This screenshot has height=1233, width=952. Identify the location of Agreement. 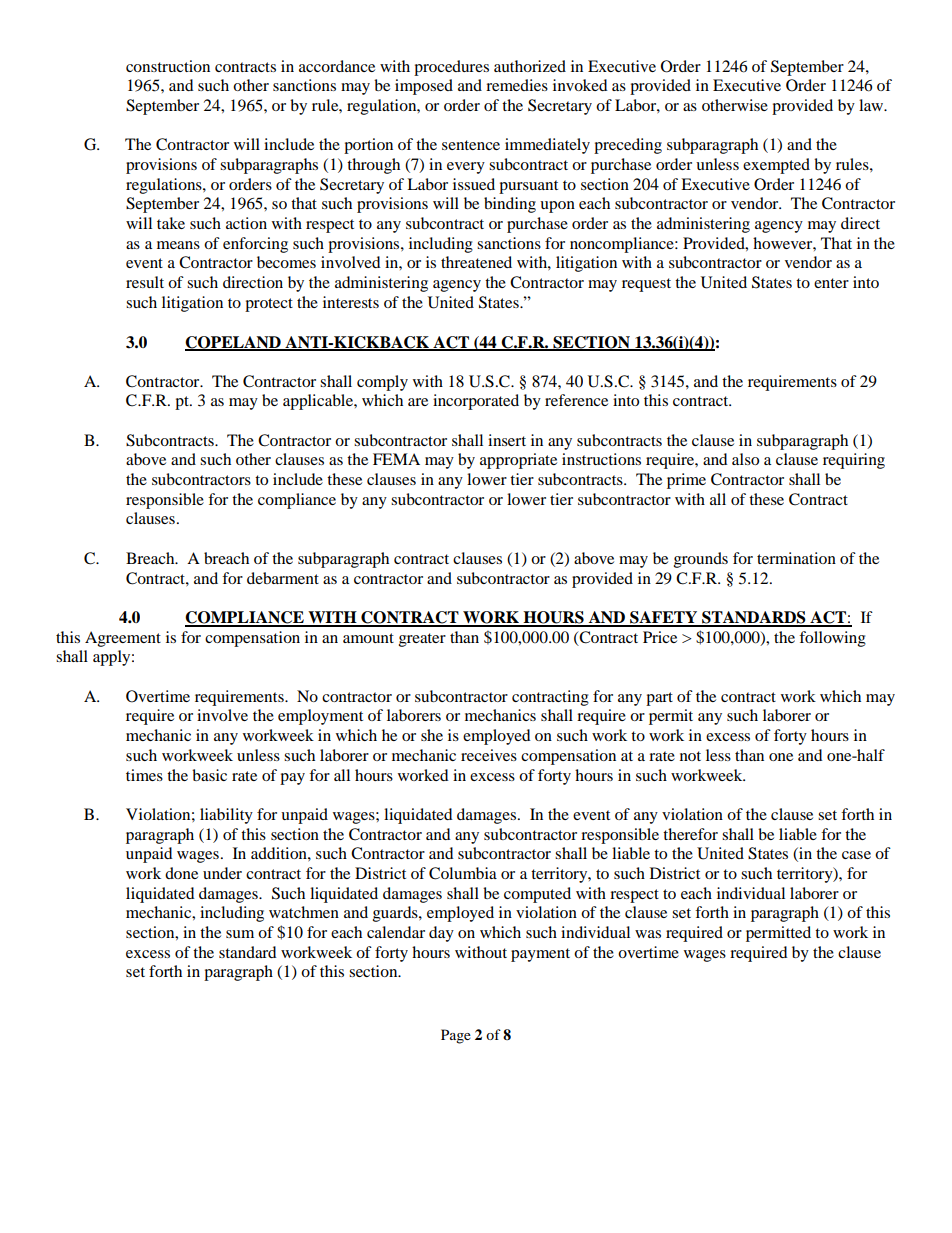
(123, 639).
